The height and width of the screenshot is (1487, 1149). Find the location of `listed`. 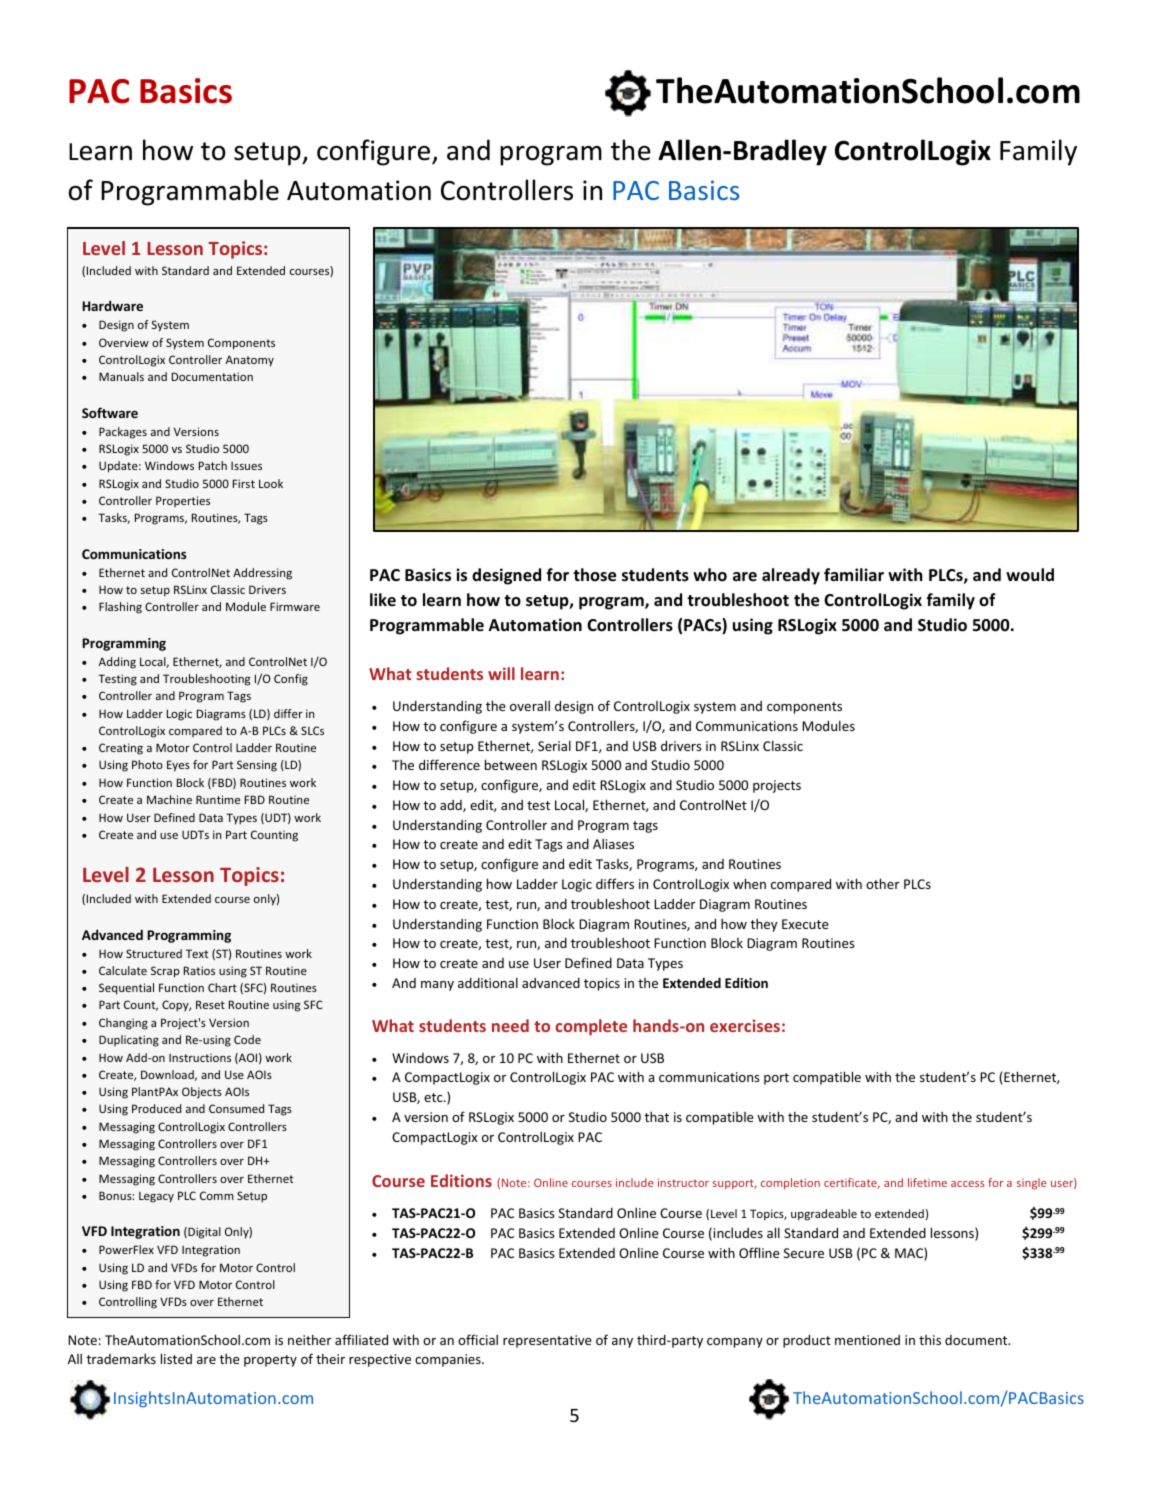

listed is located at coordinates (176, 1358).
